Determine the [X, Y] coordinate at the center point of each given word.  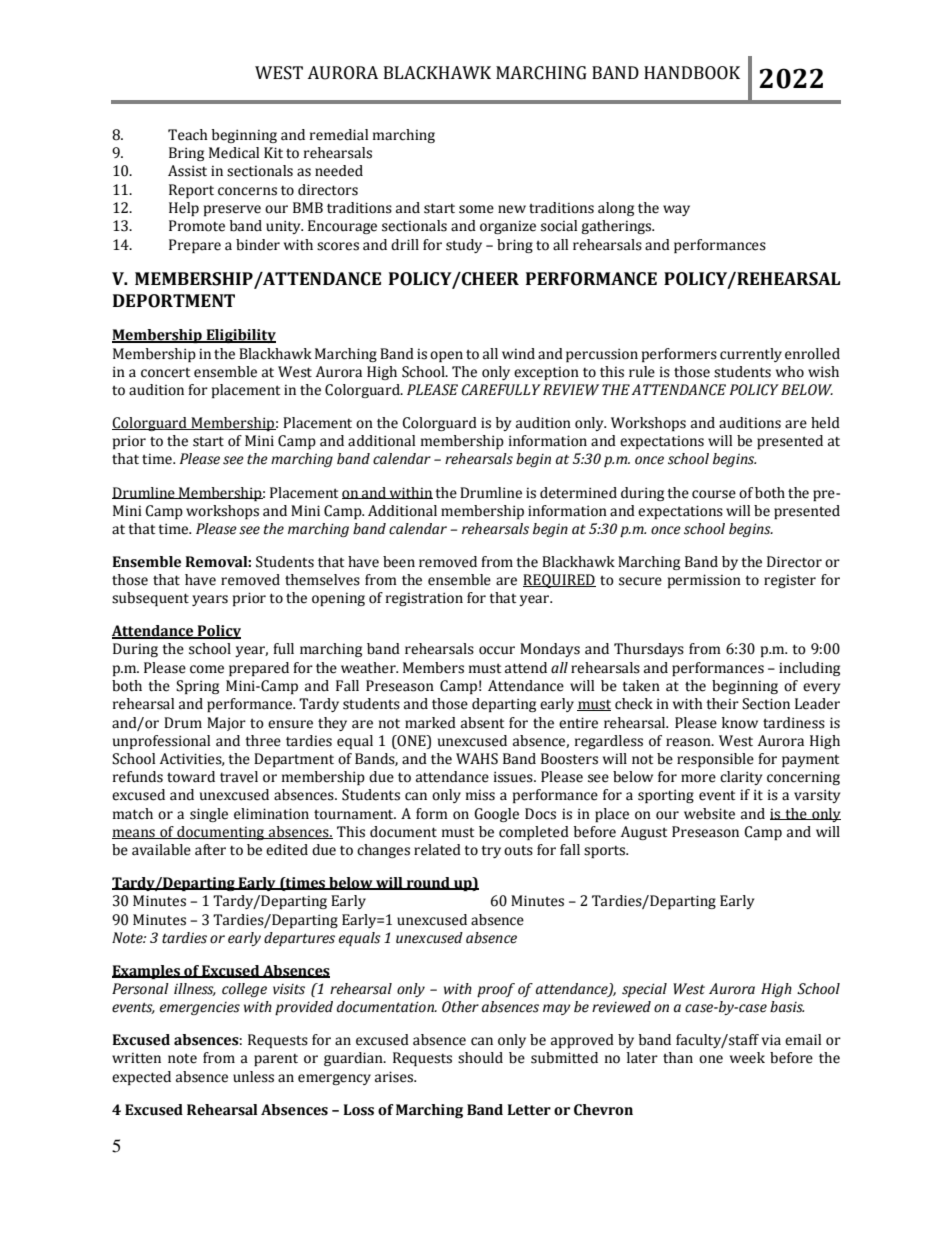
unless [253, 1077]
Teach [188, 135]
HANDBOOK [692, 73]
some [476, 209]
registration [424, 599]
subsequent [150, 599]
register [790, 581]
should [480, 1058]
